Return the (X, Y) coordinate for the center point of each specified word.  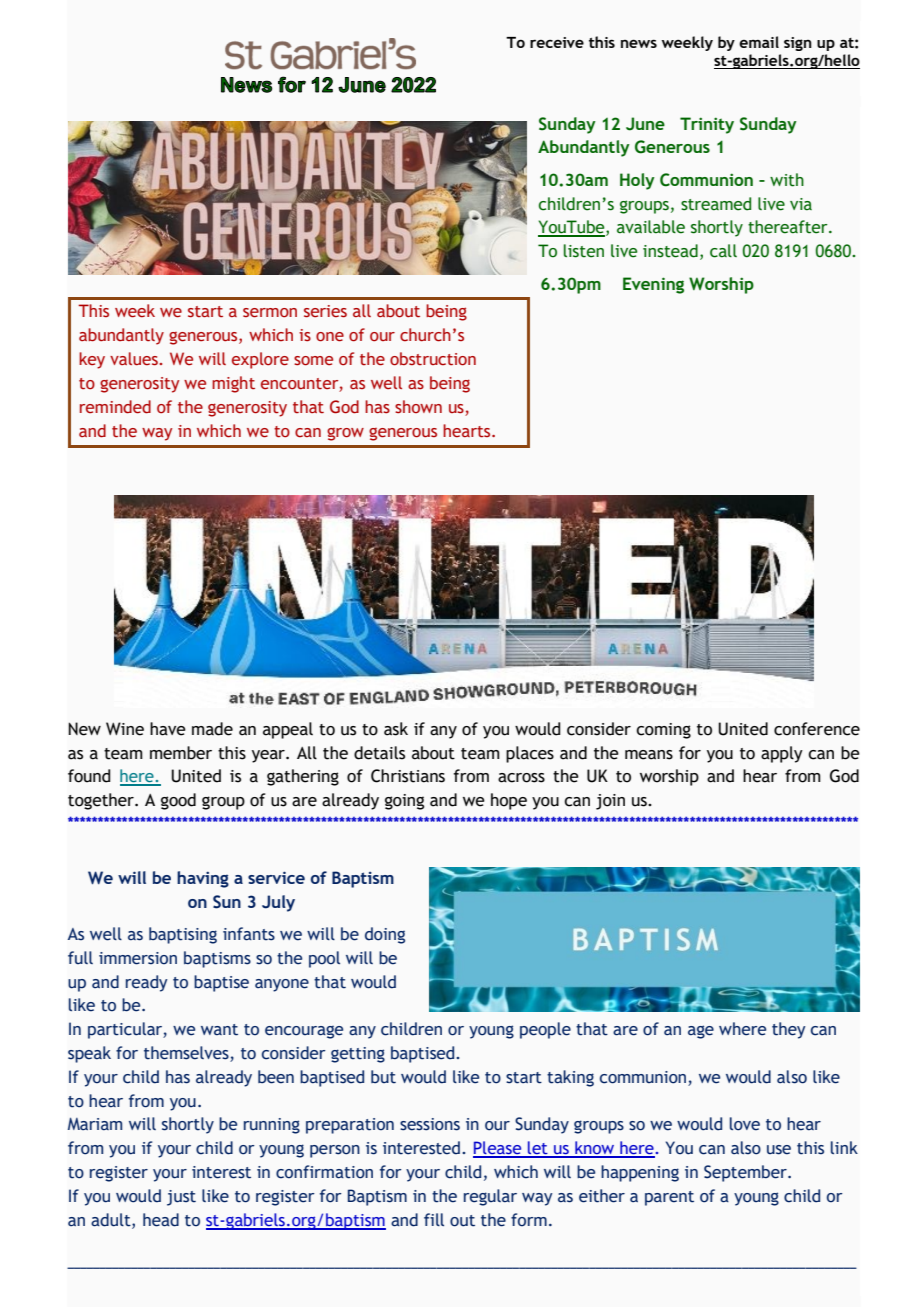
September (746, 1173)
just (181, 1198)
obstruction (433, 359)
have (168, 729)
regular (490, 1197)
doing (385, 935)
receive (557, 42)
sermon (270, 313)
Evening (653, 285)
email (759, 42)
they (789, 1030)
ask (396, 729)
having (203, 879)
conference (817, 729)
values (135, 359)
